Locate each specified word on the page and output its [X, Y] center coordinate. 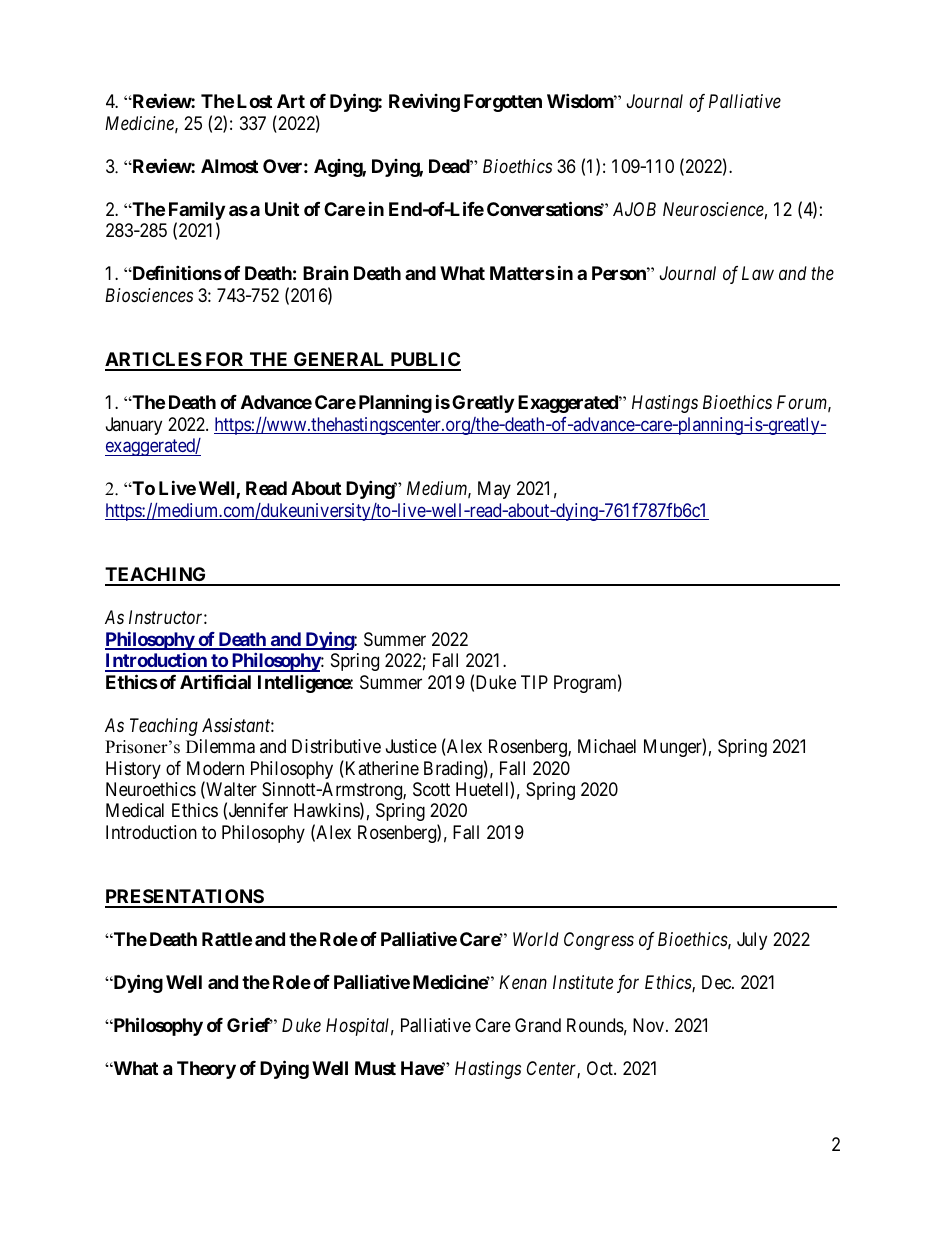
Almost [229, 166]
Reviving [424, 103]
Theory [206, 1070]
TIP [534, 682]
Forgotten [503, 103]
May [494, 490]
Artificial [215, 681]
